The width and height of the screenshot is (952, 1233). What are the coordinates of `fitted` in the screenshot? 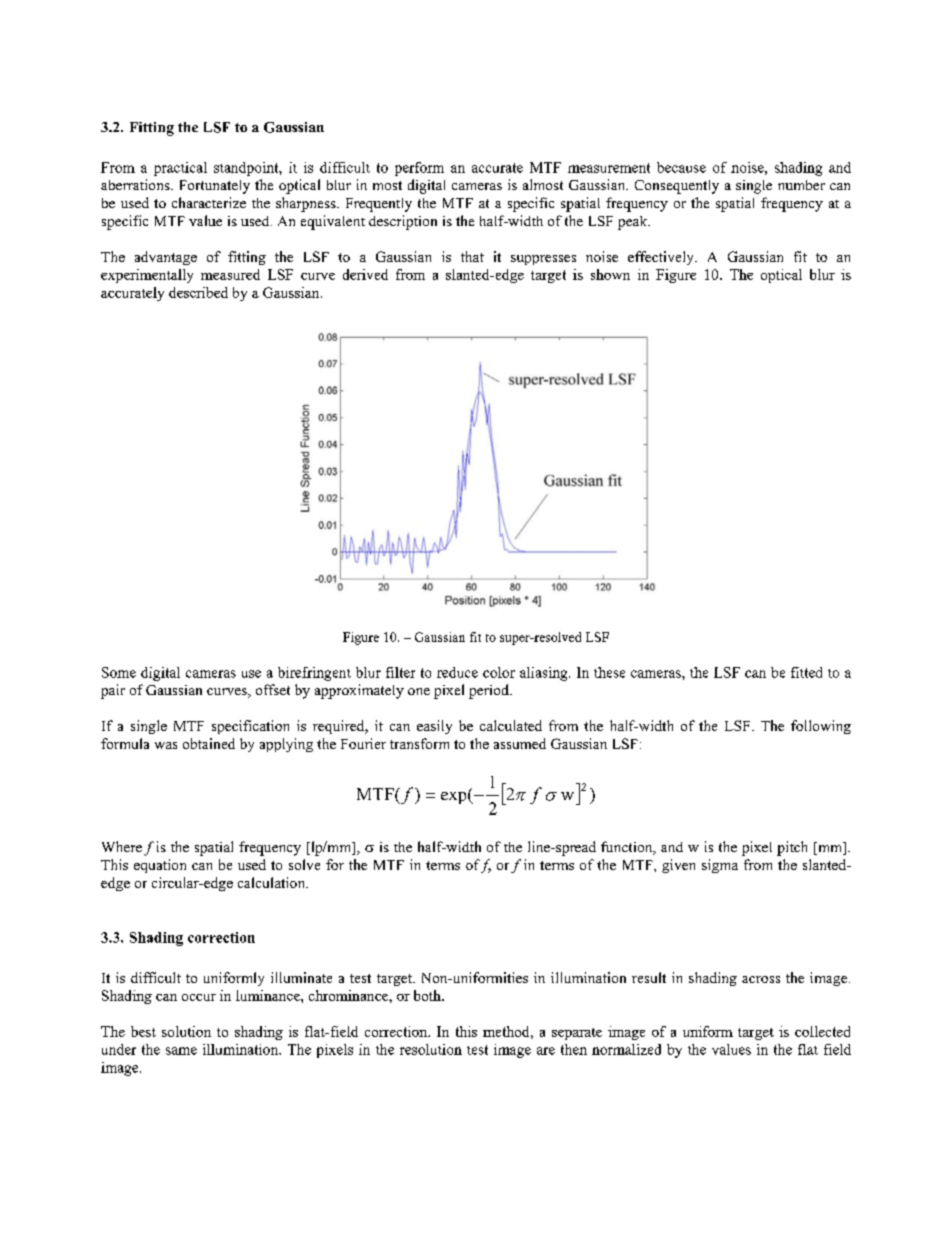 It's located at (806, 672).
